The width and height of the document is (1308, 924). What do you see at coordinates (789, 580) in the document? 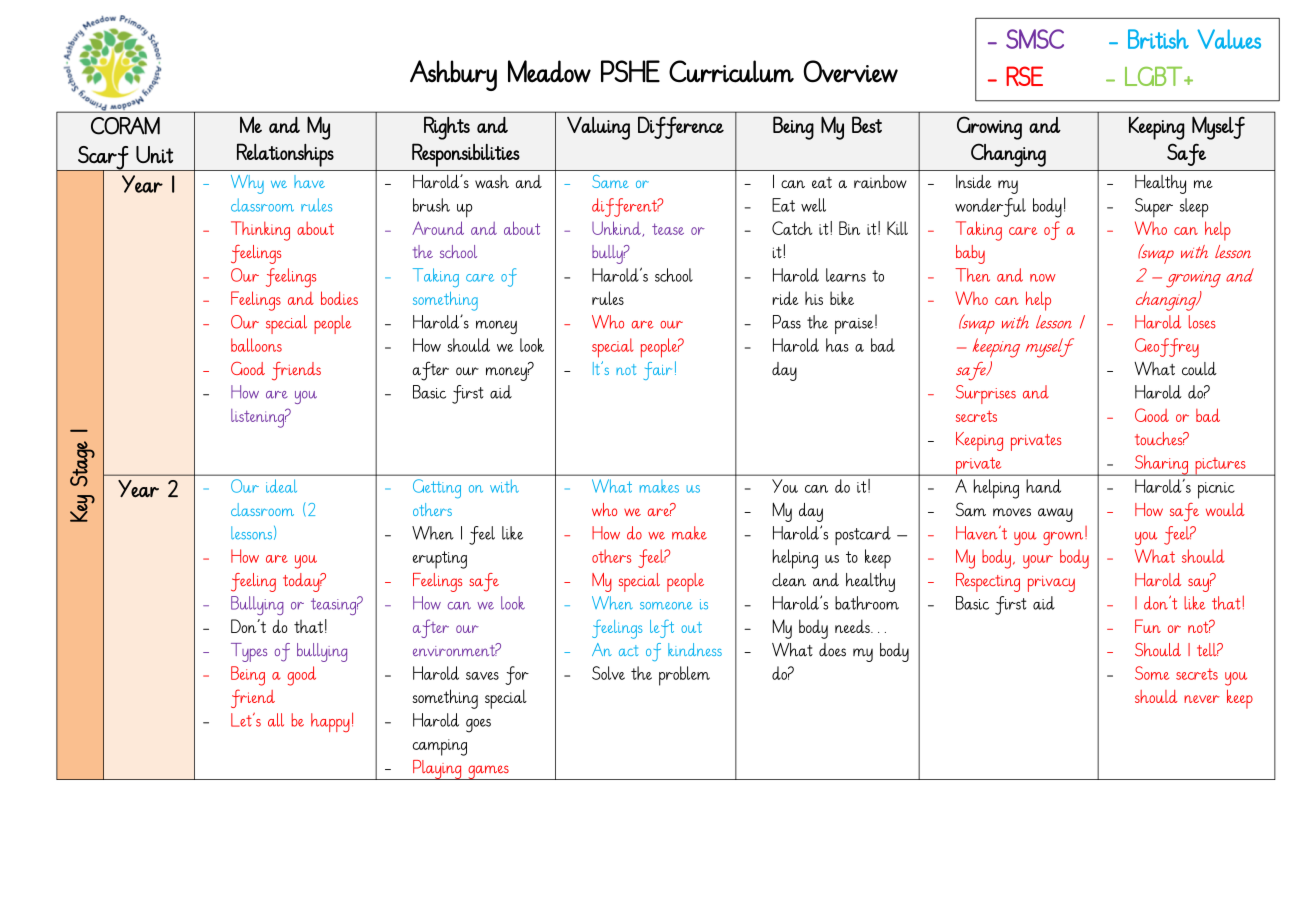
I see `clean` at bounding box center [789, 580].
